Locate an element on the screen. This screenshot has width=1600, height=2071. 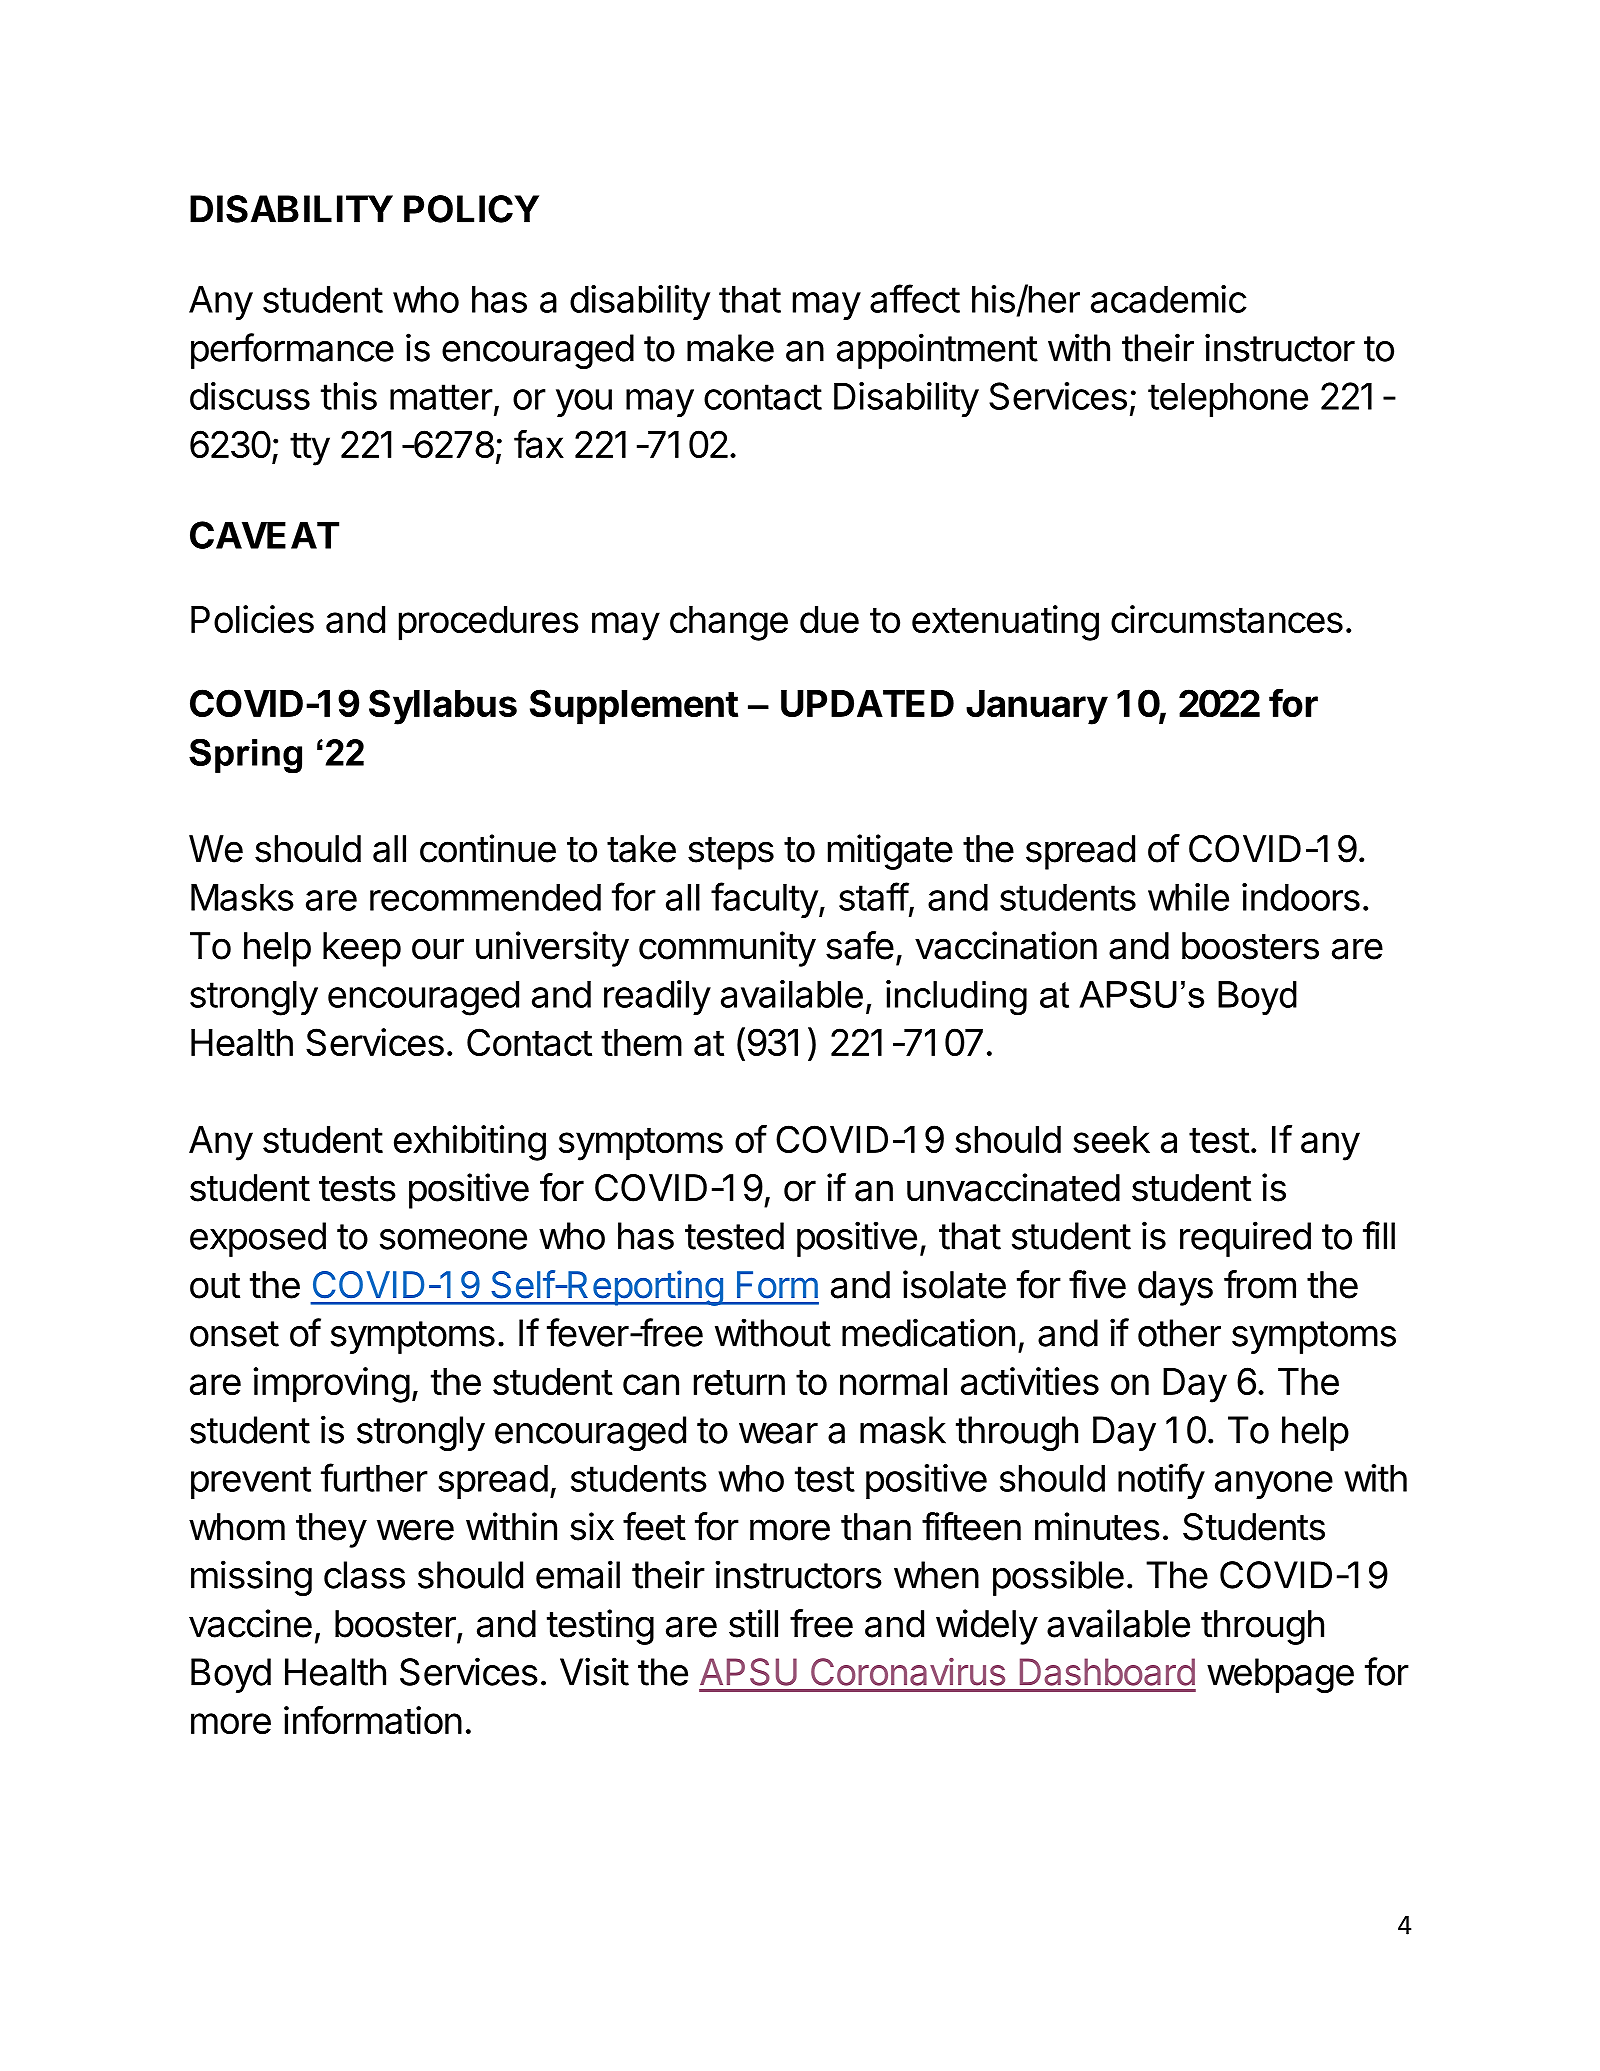
POLICY is located at coordinates (471, 209).
